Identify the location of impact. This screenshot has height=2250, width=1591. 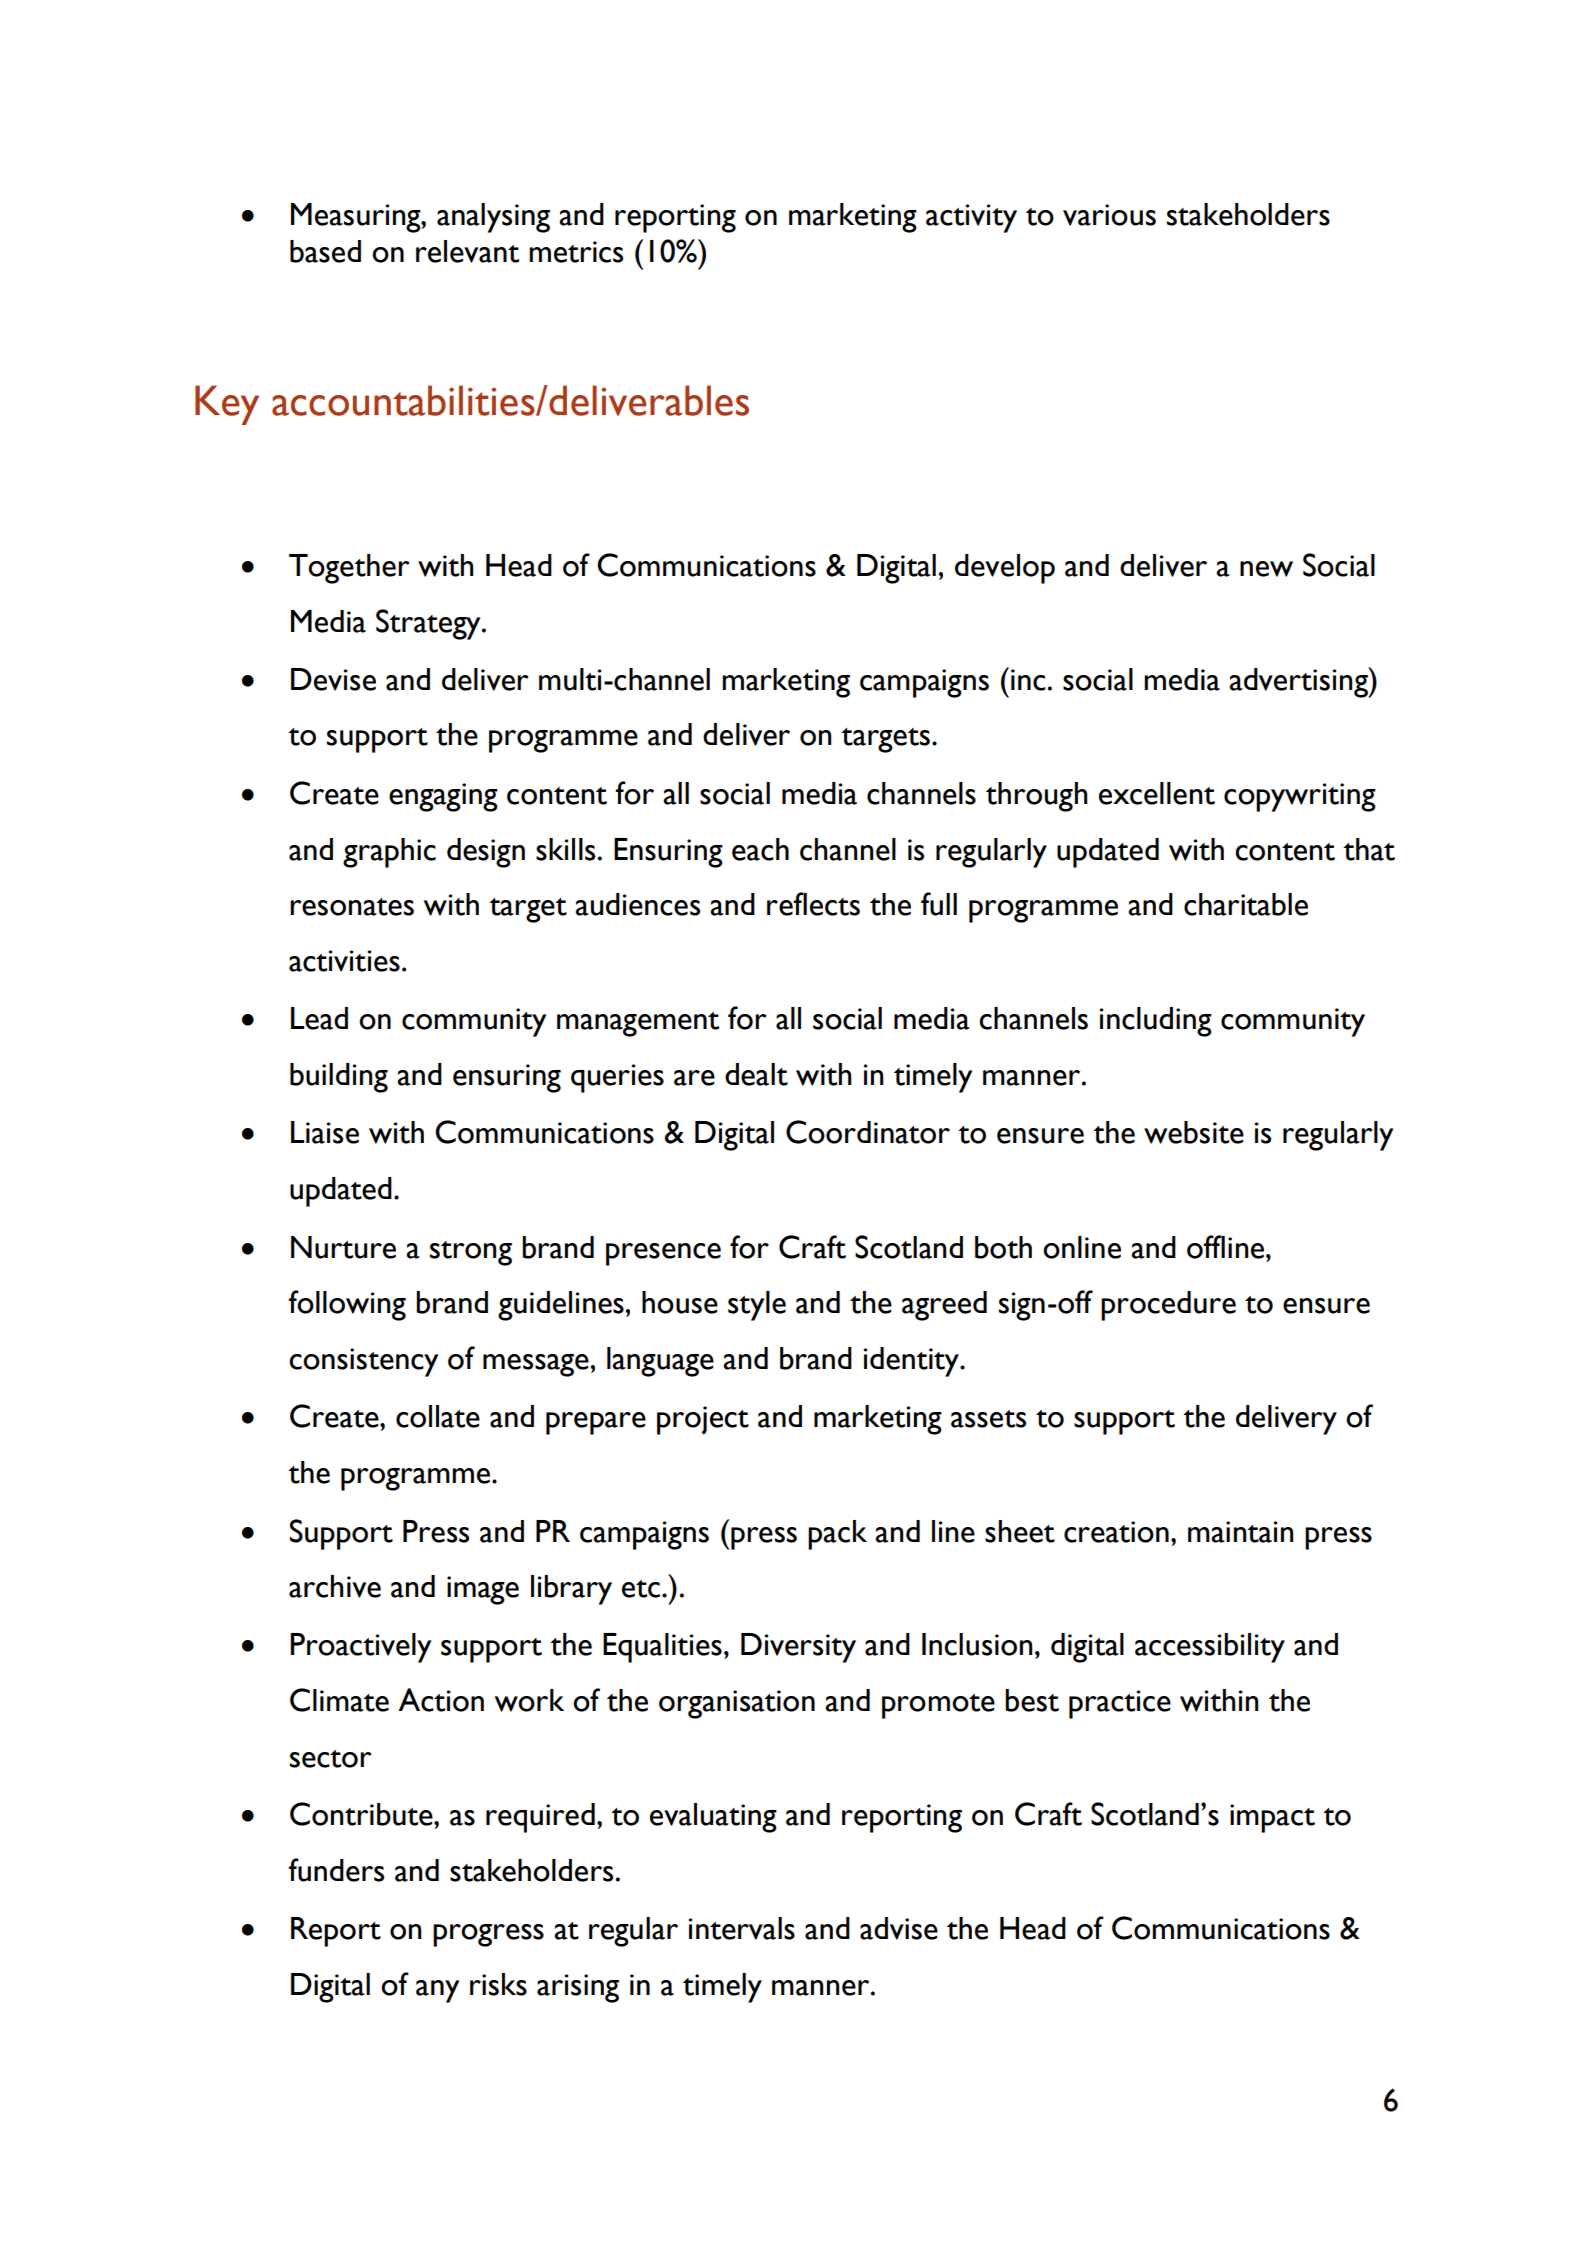
(1272, 1818).
